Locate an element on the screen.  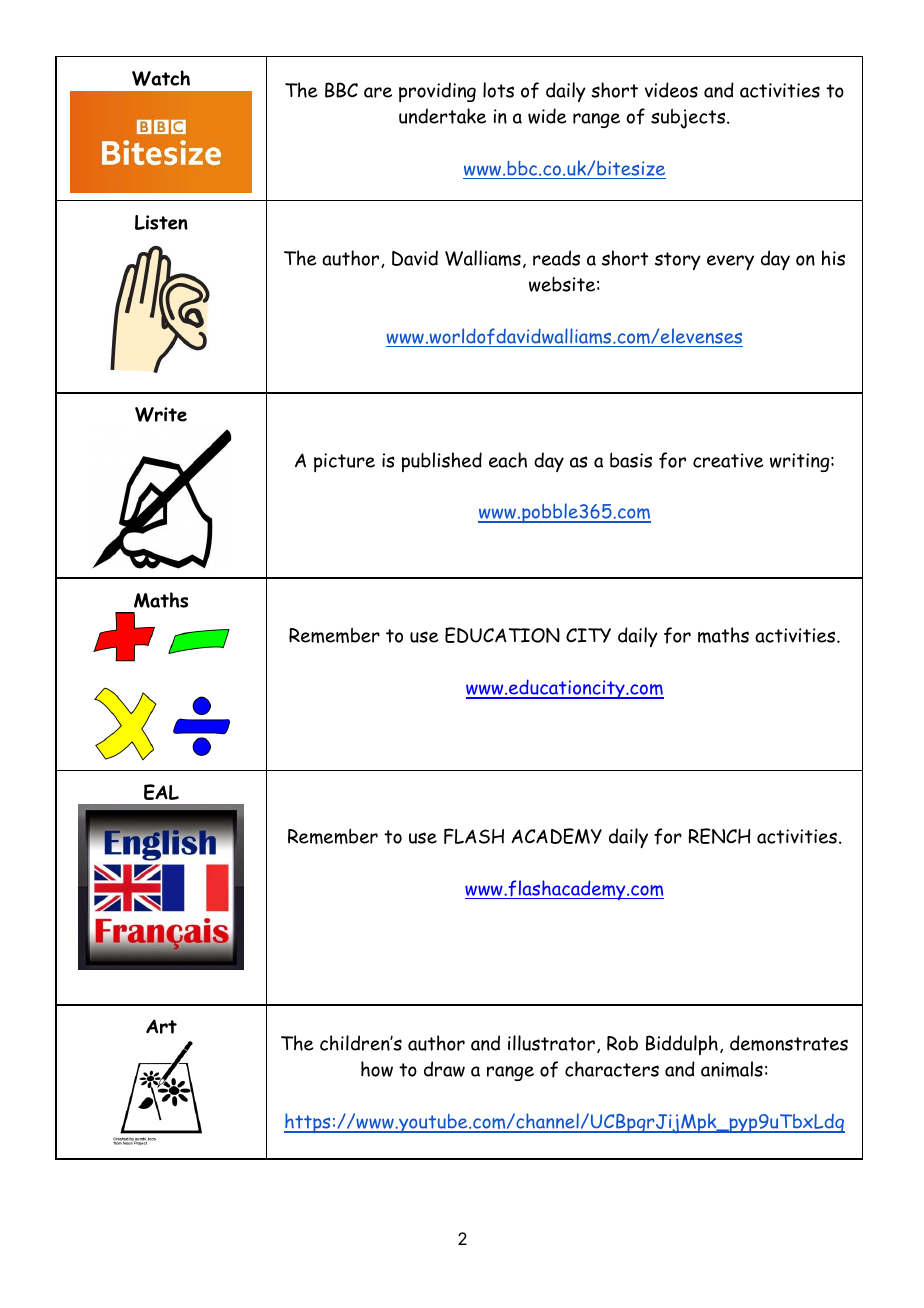
lots is located at coordinates (498, 90).
